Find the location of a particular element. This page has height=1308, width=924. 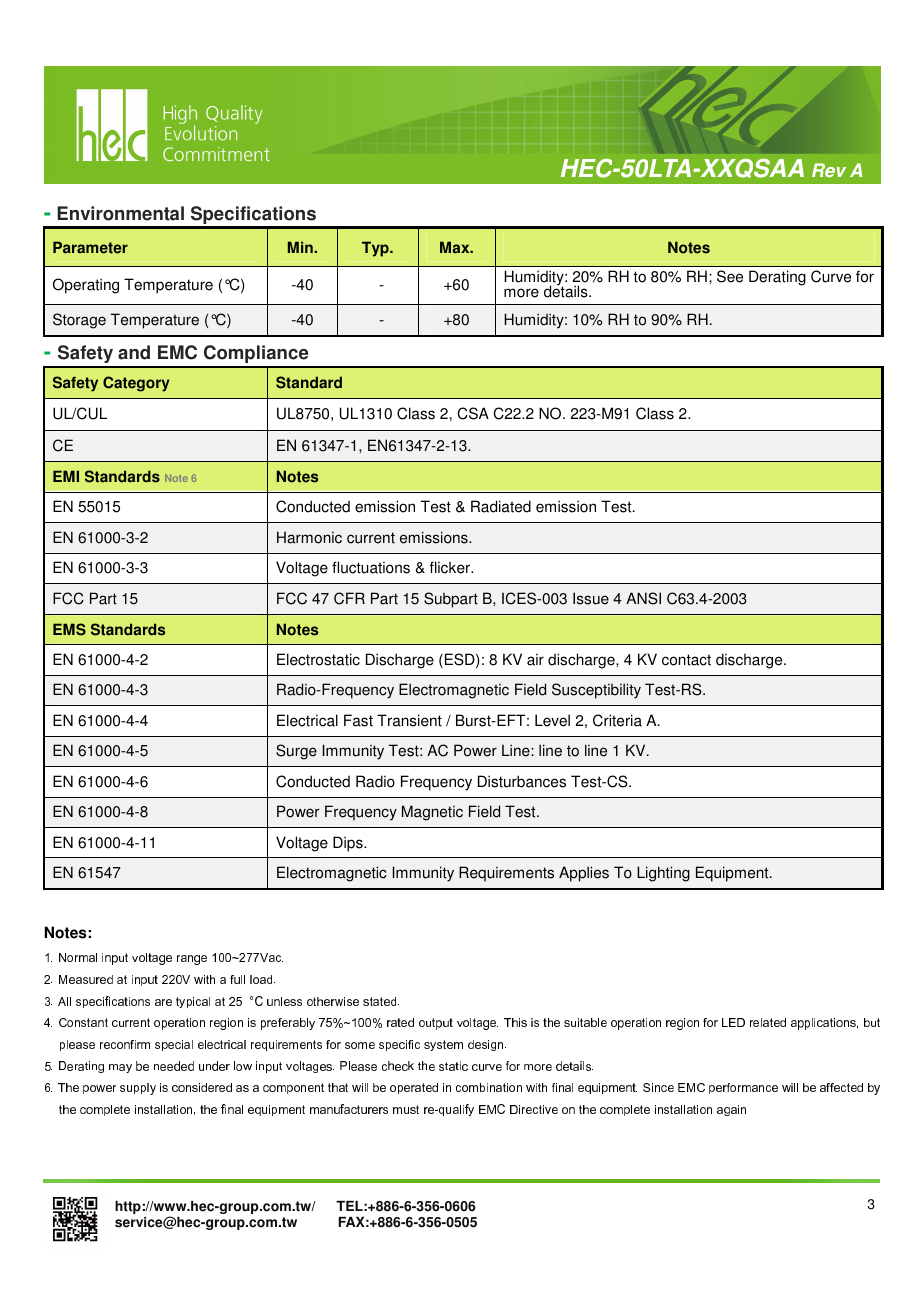

Environmental is located at coordinates (120, 213).
